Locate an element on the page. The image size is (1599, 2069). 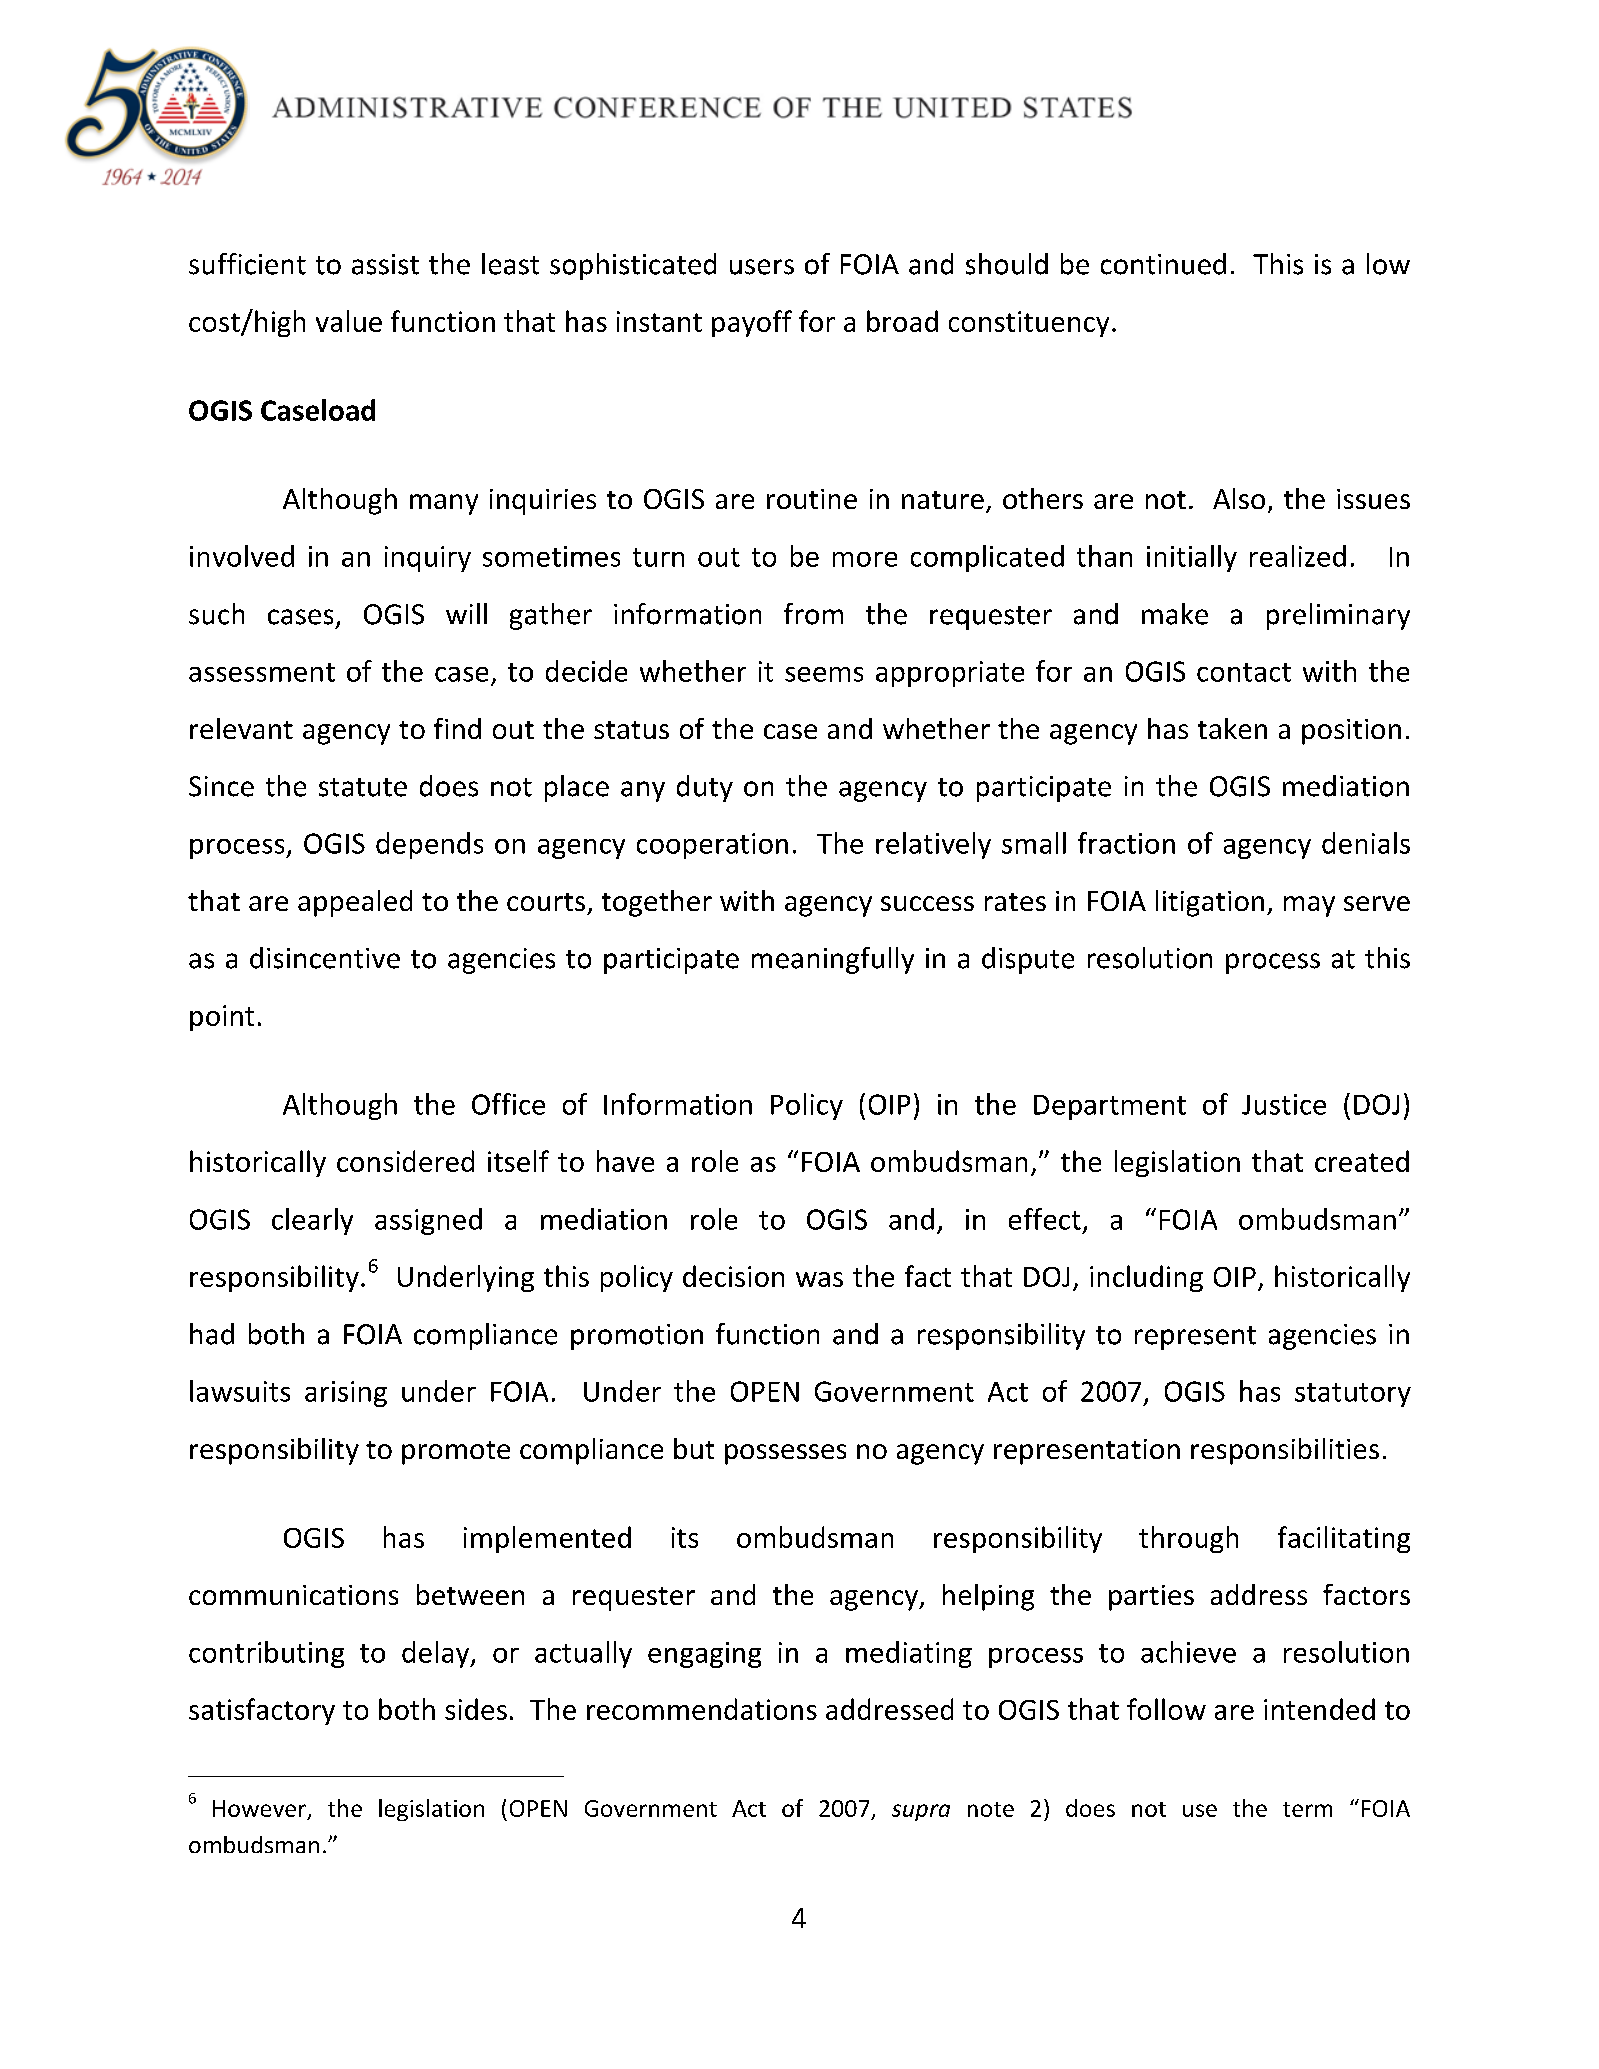
continued is located at coordinates (1163, 264).
